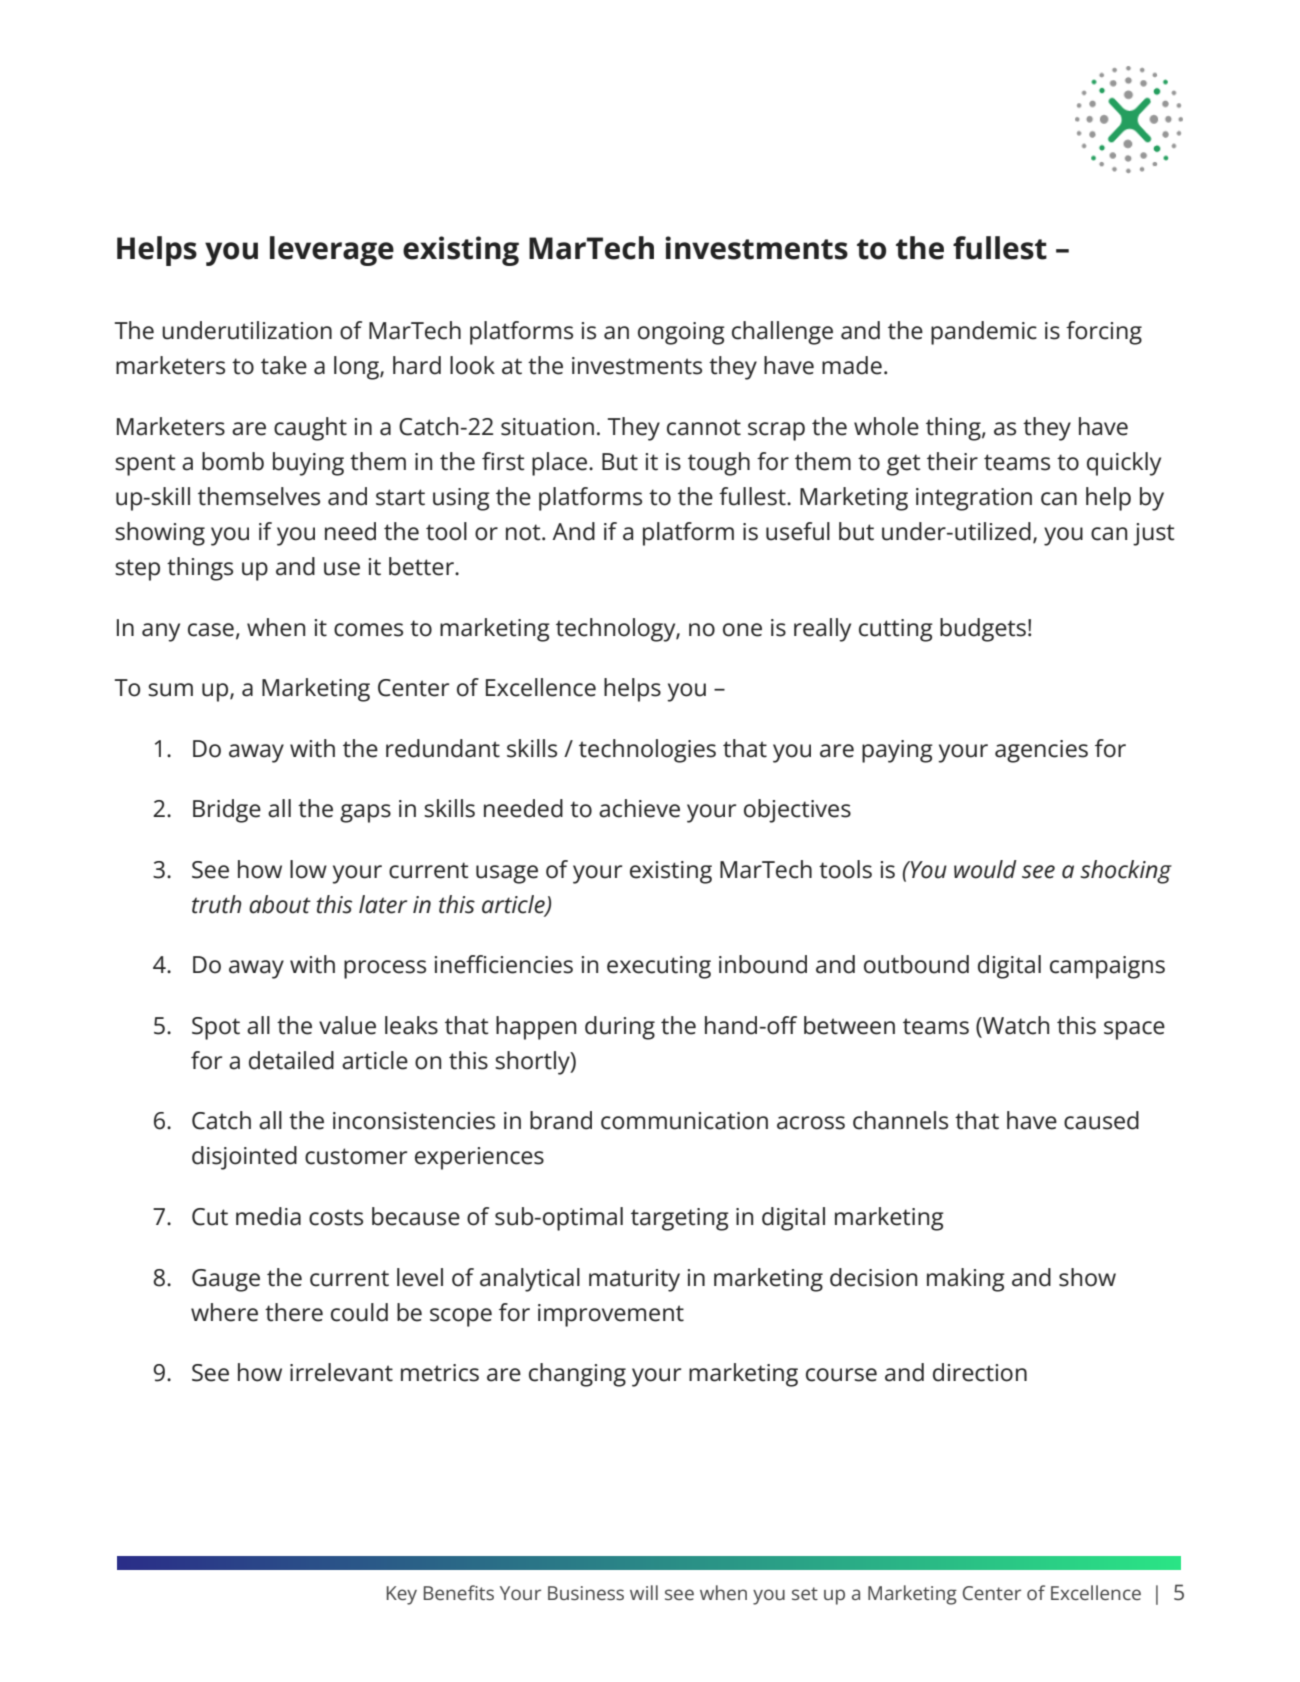 The height and width of the image is (1682, 1300). What do you see at coordinates (244, 1158) in the image?
I see `disjointed` at bounding box center [244, 1158].
